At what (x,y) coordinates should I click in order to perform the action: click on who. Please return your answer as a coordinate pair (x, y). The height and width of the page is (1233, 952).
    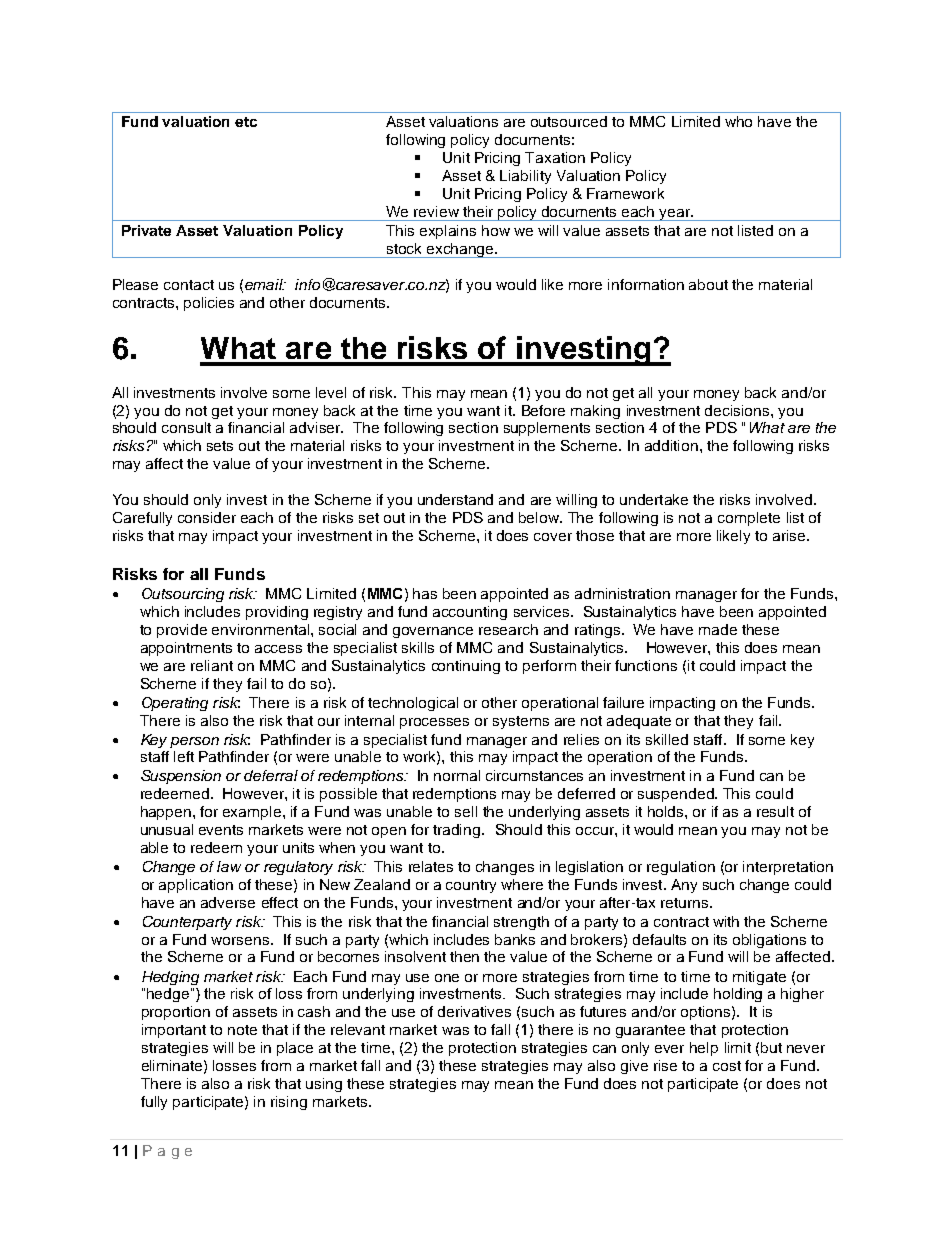
    Looking at the image, I should click on (738, 121).
